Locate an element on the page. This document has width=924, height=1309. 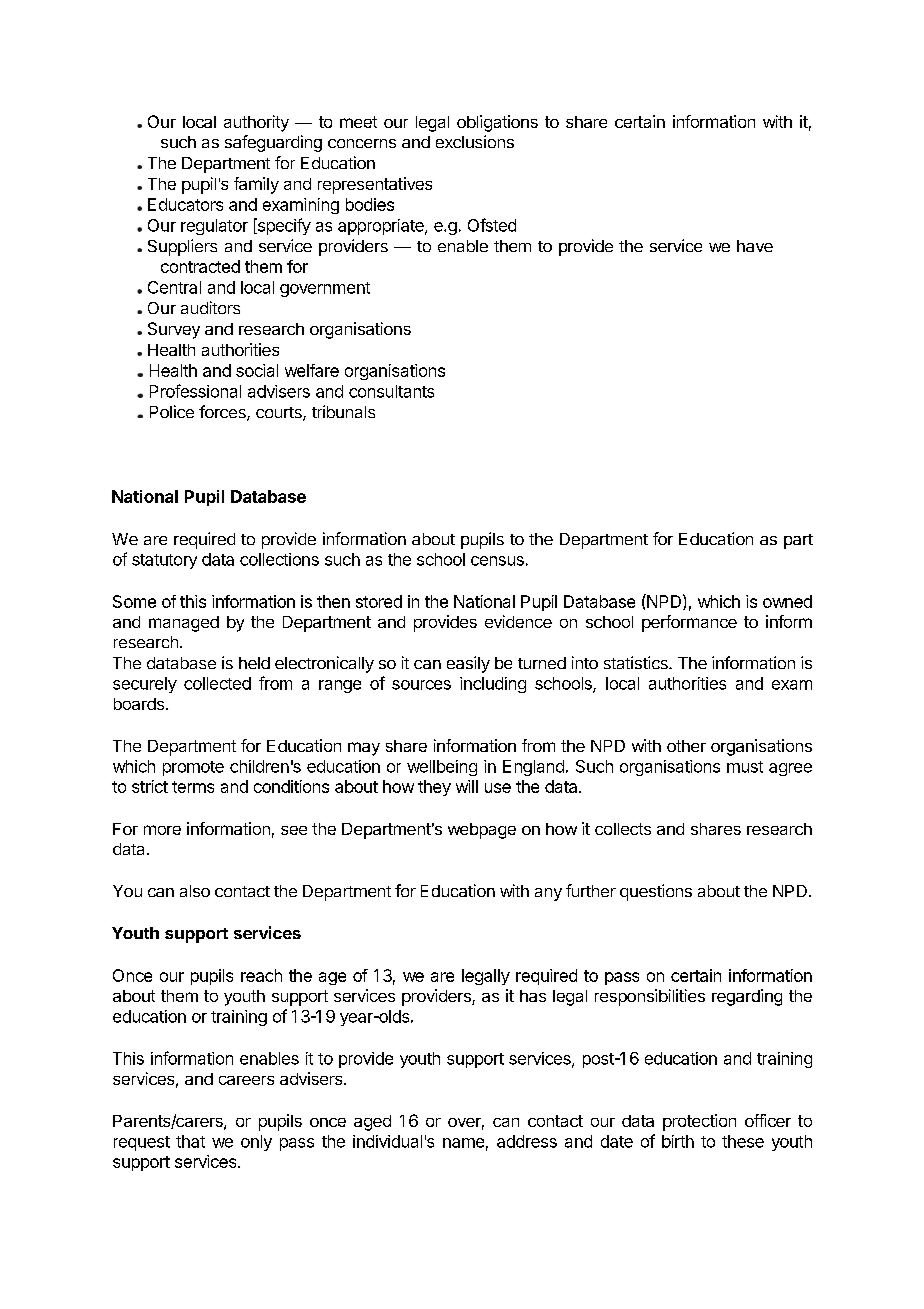
terms is located at coordinates (193, 787).
